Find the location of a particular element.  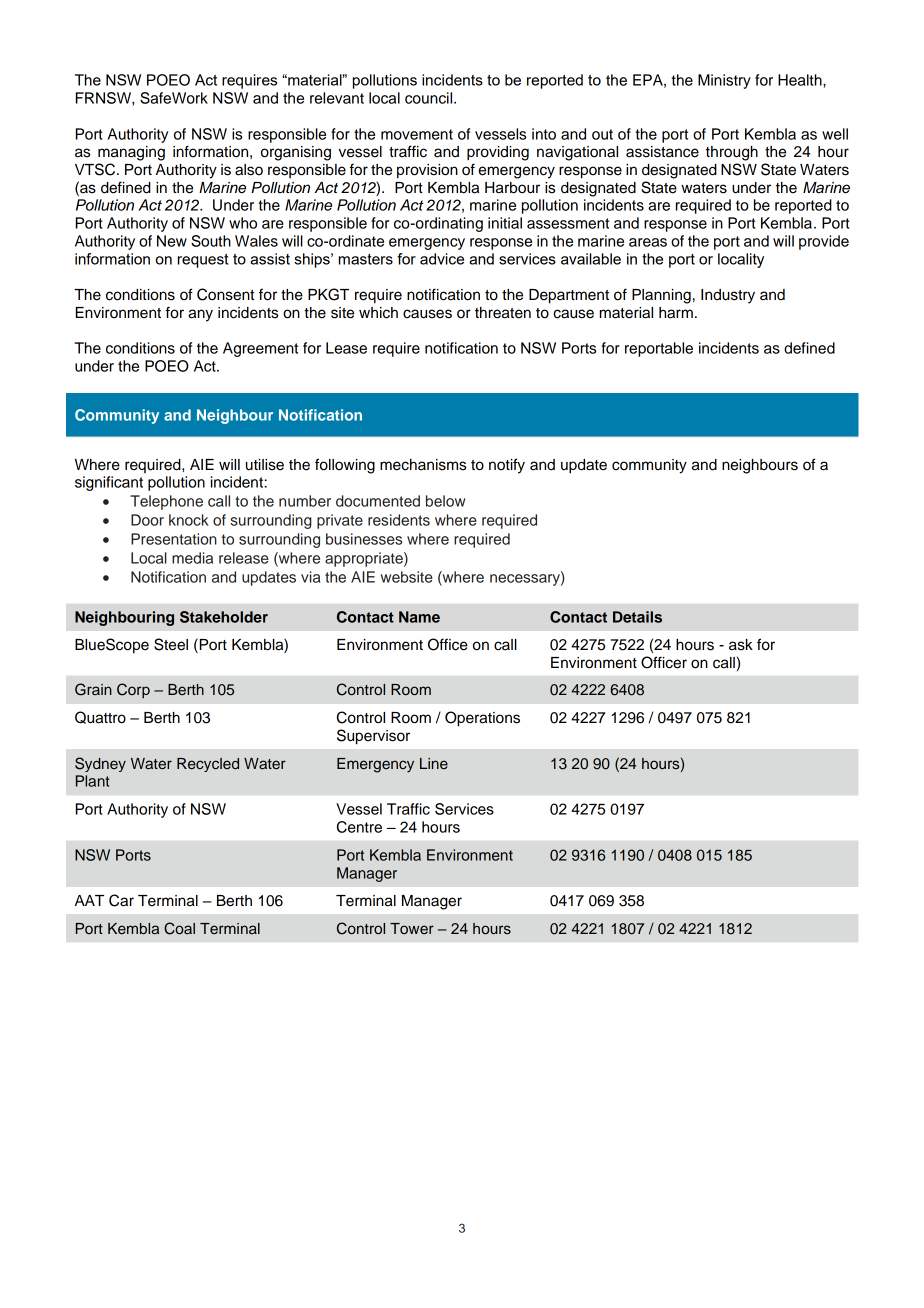

Ministry is located at coordinates (724, 81).
